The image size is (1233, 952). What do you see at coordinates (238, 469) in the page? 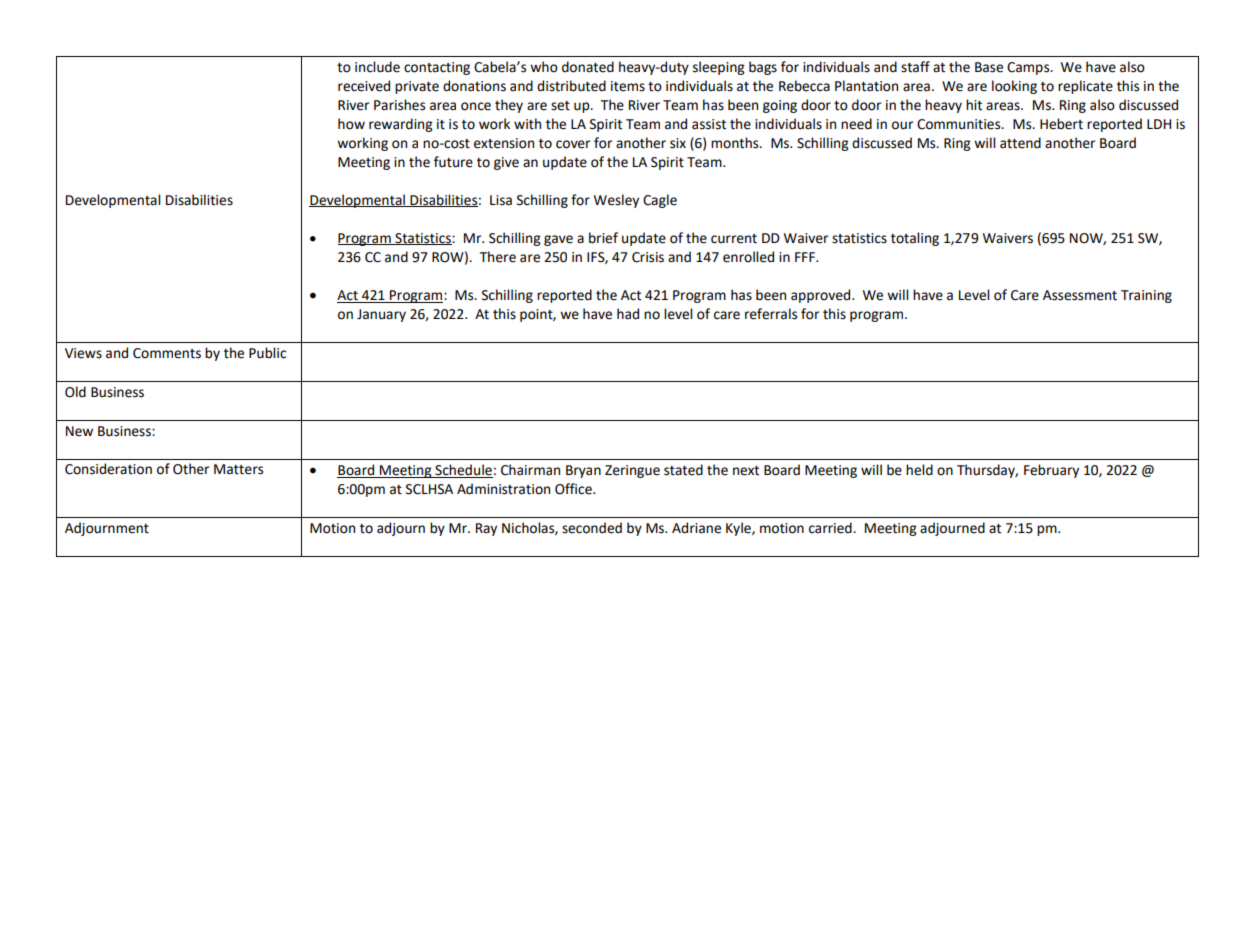
I see `Matters` at bounding box center [238, 469].
